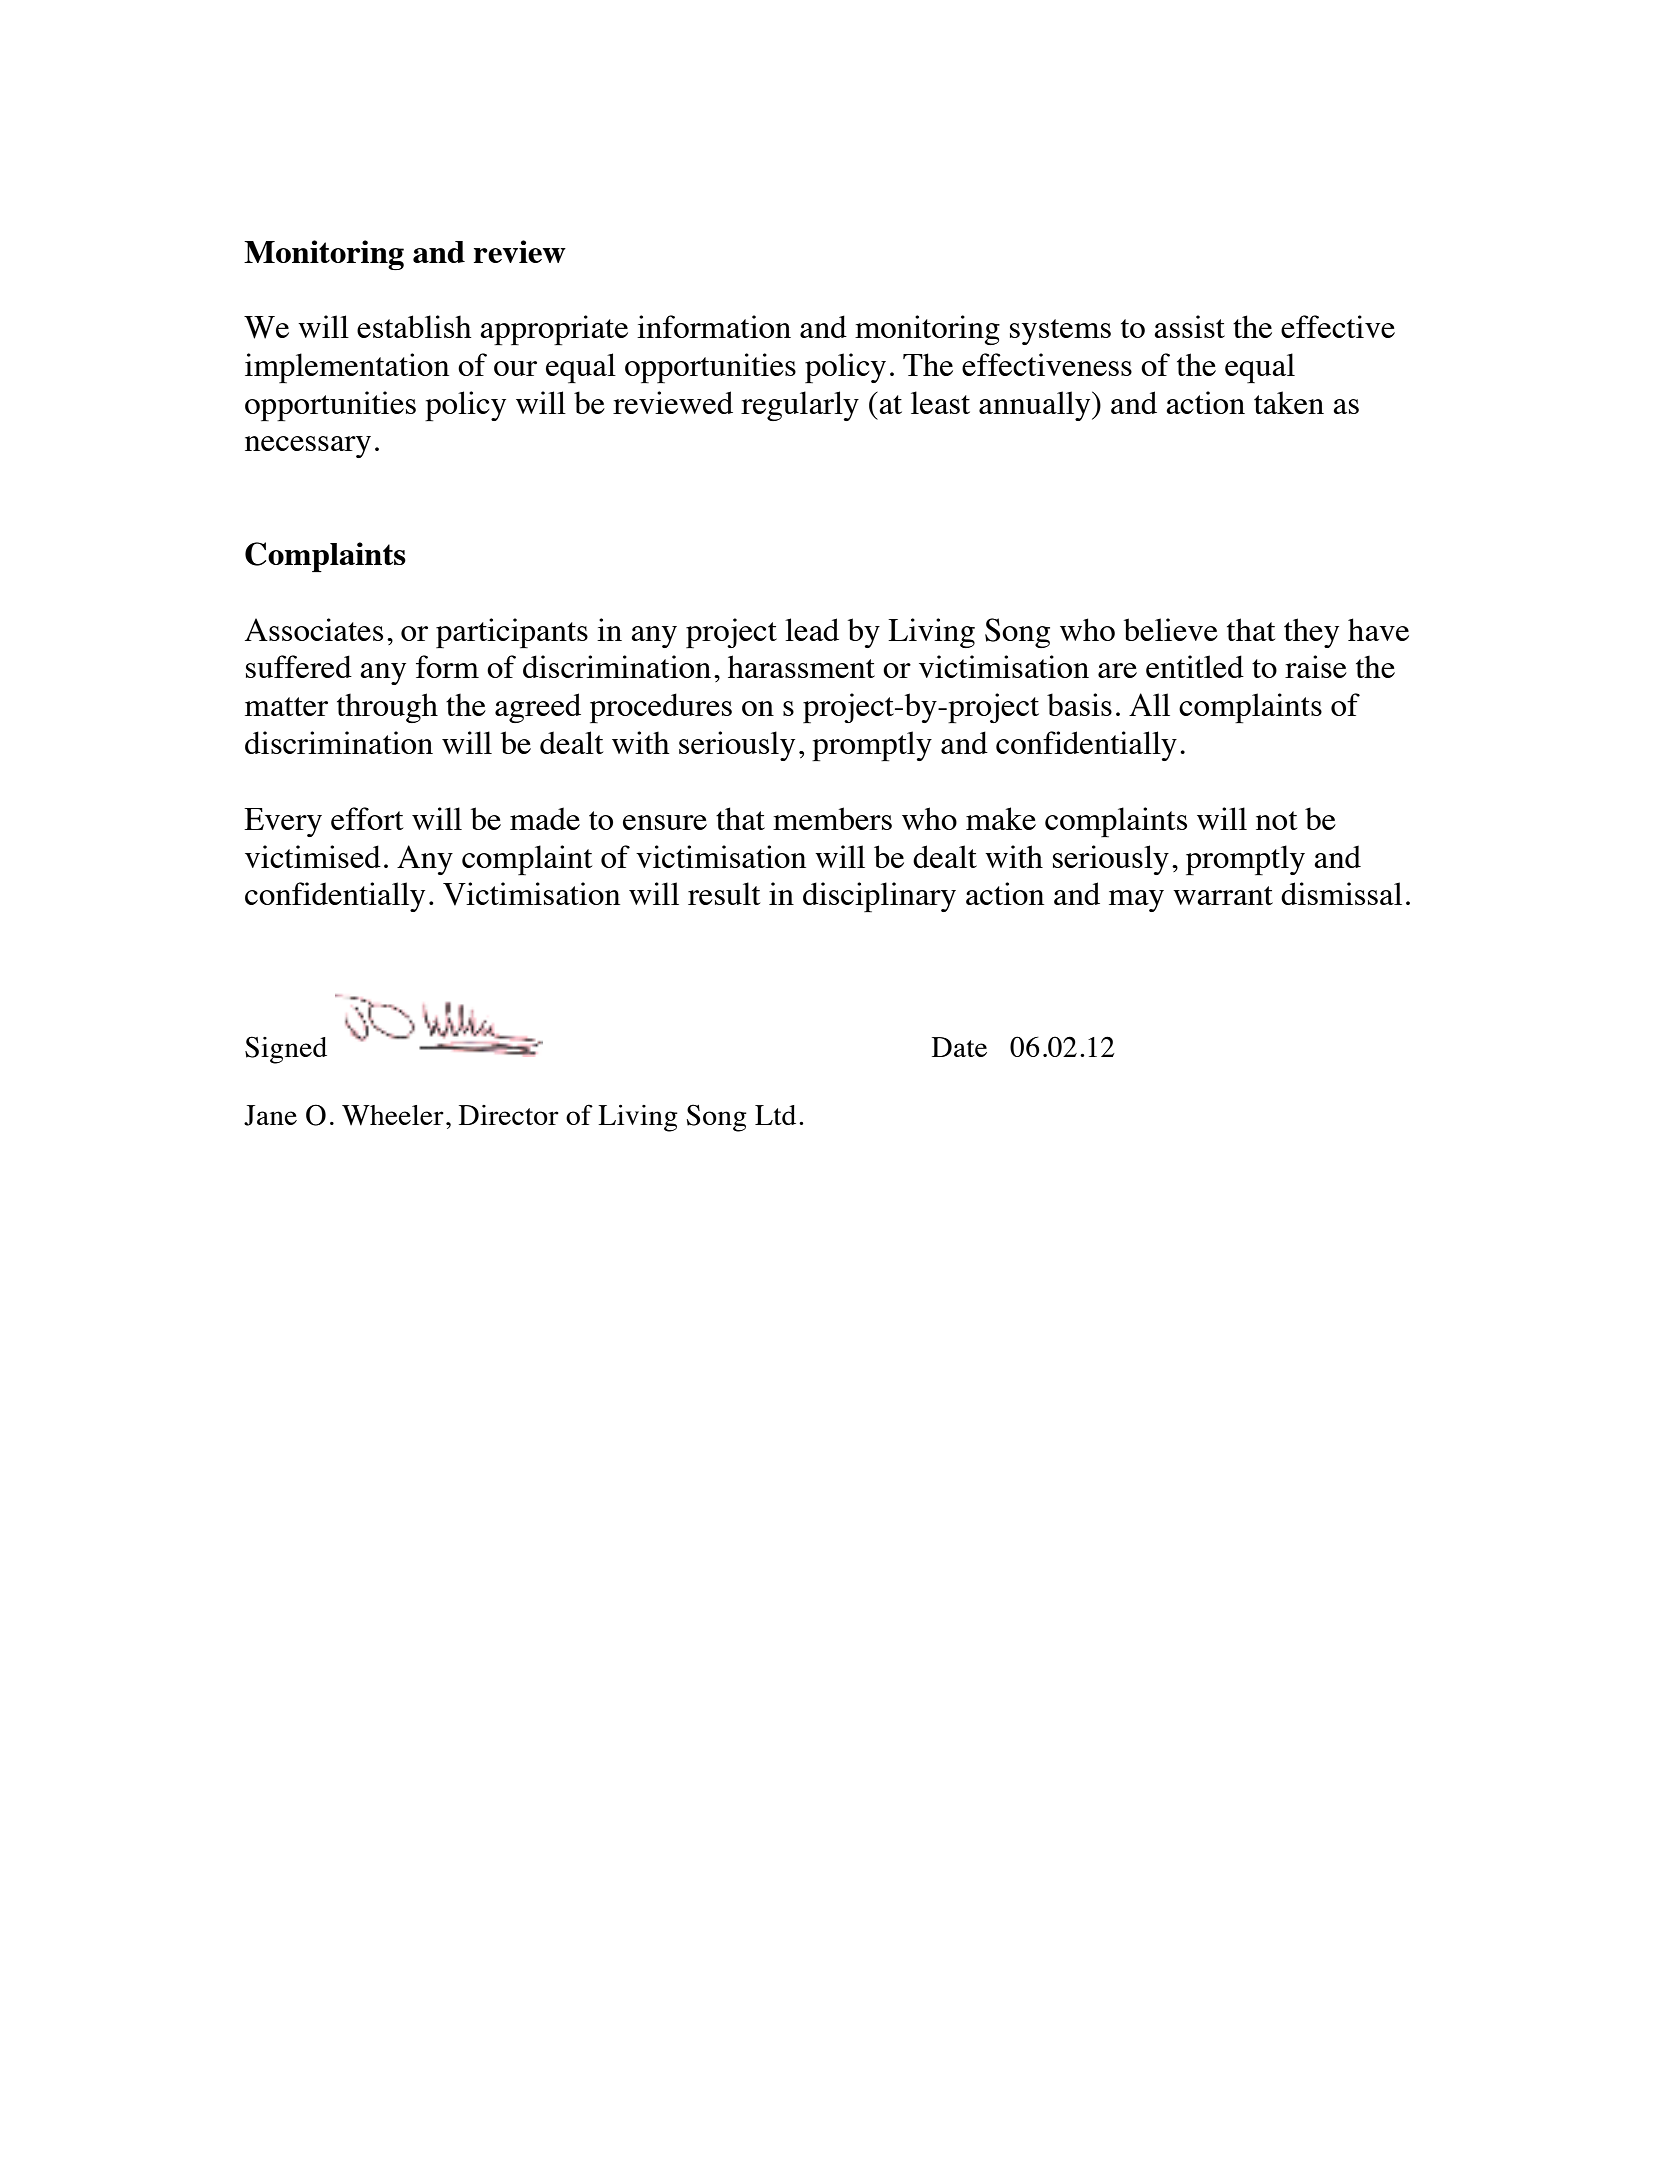 The height and width of the screenshot is (2159, 1668). I want to click on Wheeler, so click(393, 1115).
